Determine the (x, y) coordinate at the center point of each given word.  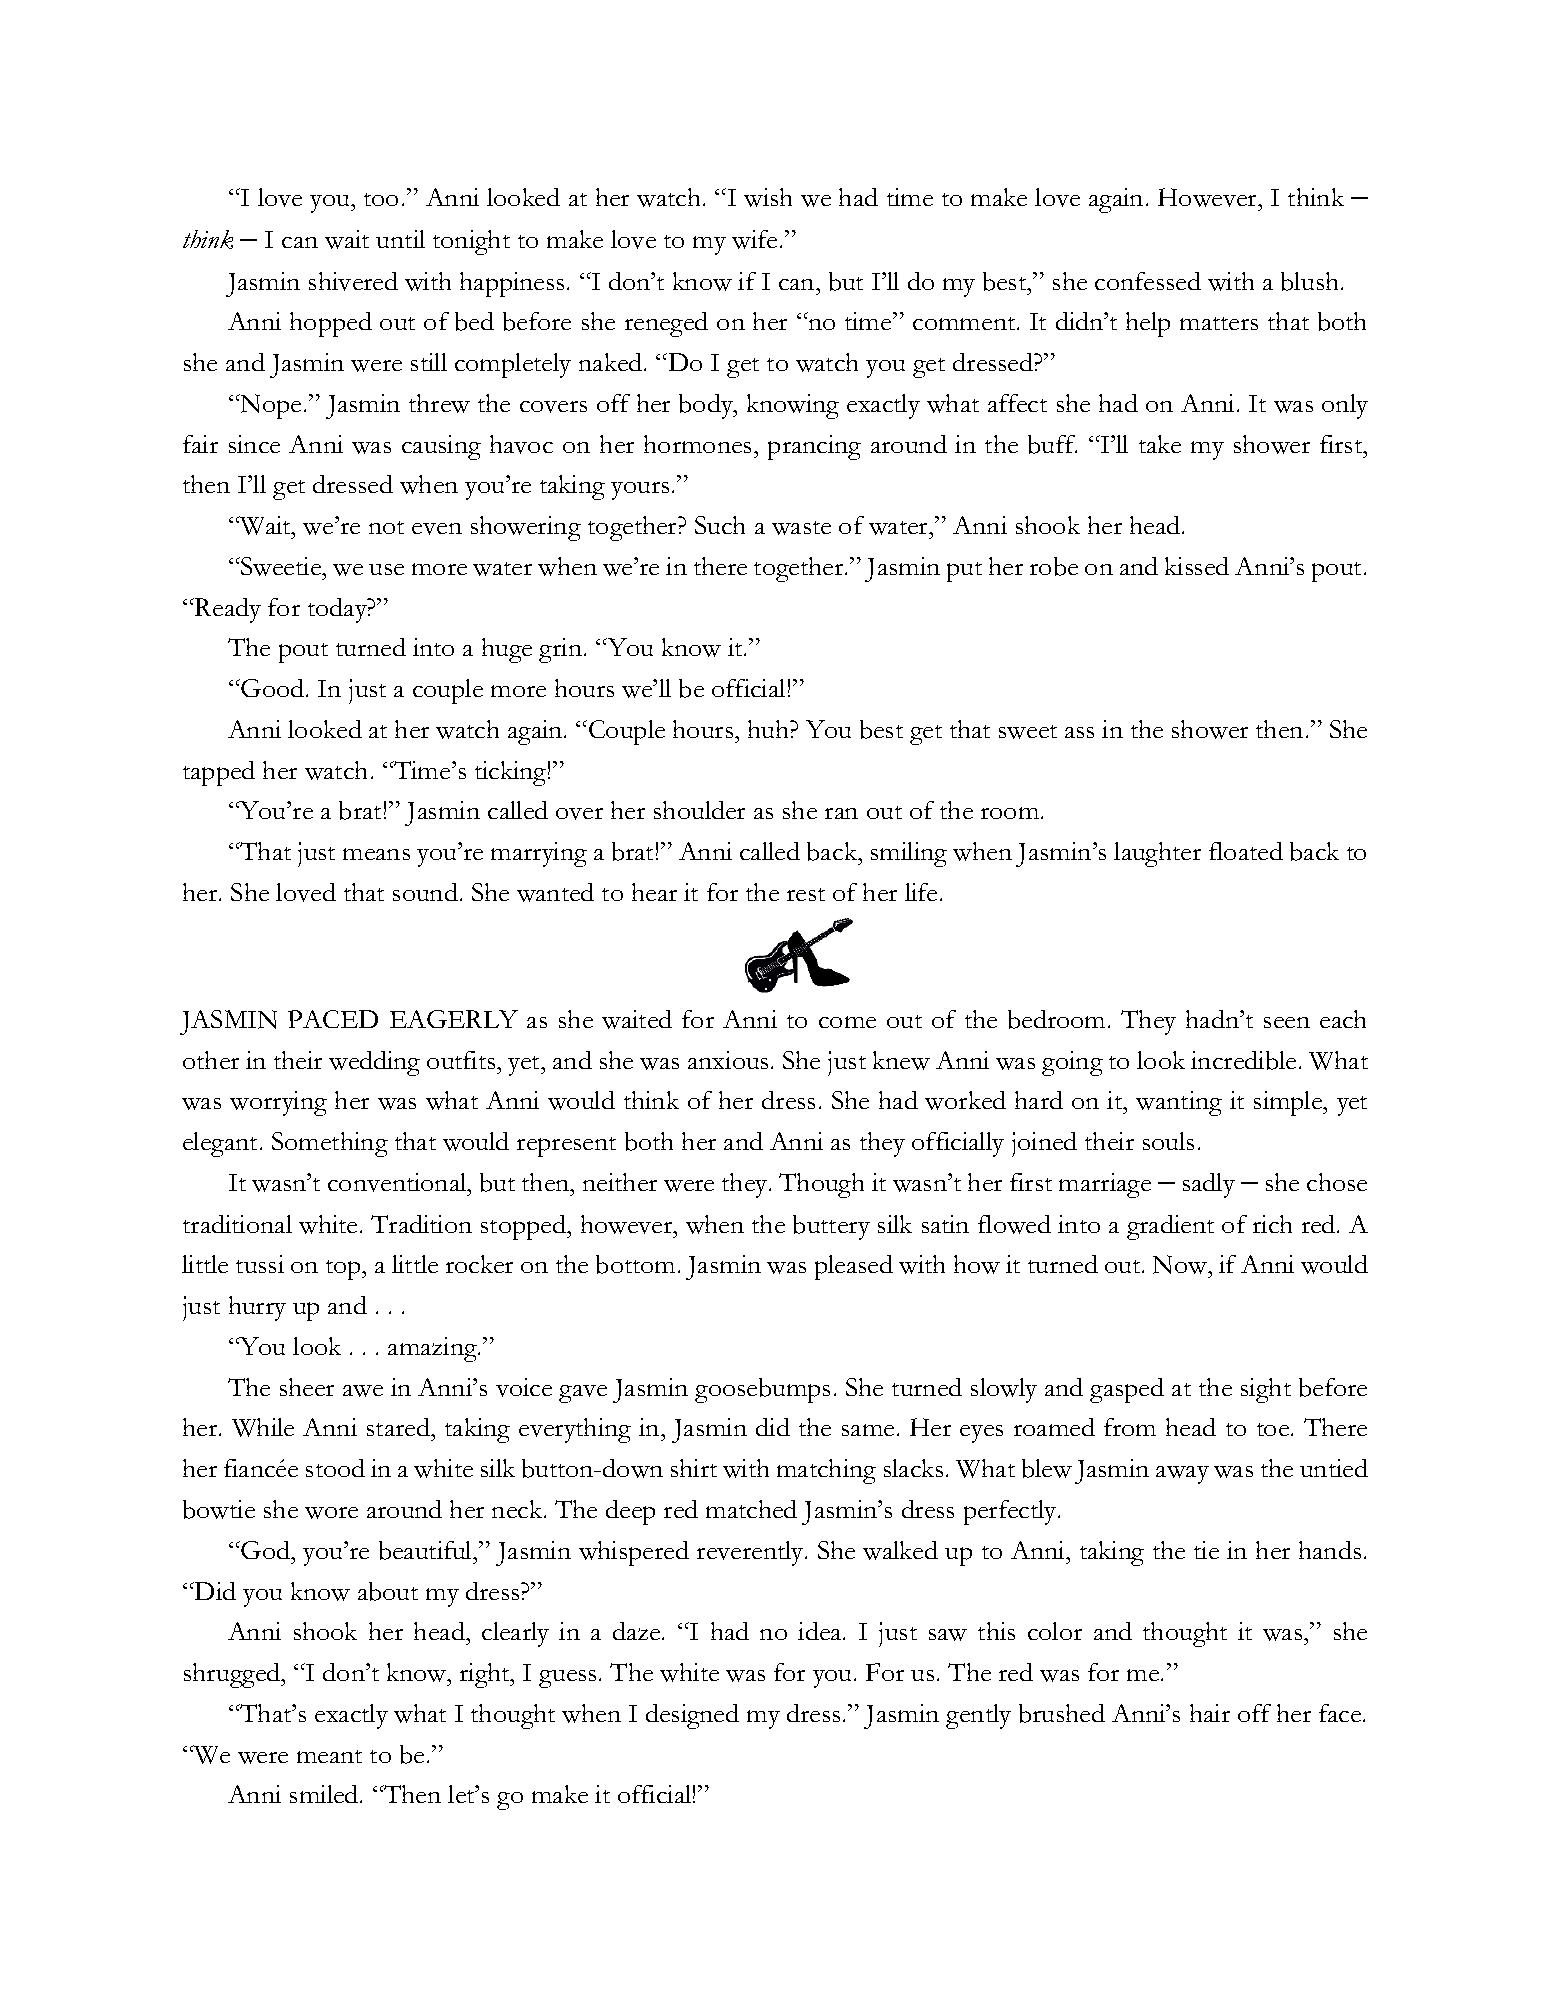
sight (1266, 1390)
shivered (353, 281)
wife (754, 239)
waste (801, 528)
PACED (333, 1019)
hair (1210, 1713)
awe (363, 1391)
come (847, 1022)
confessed (1148, 281)
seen (1287, 1022)
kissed (1197, 566)
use (386, 569)
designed (692, 1716)
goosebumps (762, 1390)
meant (329, 1756)
